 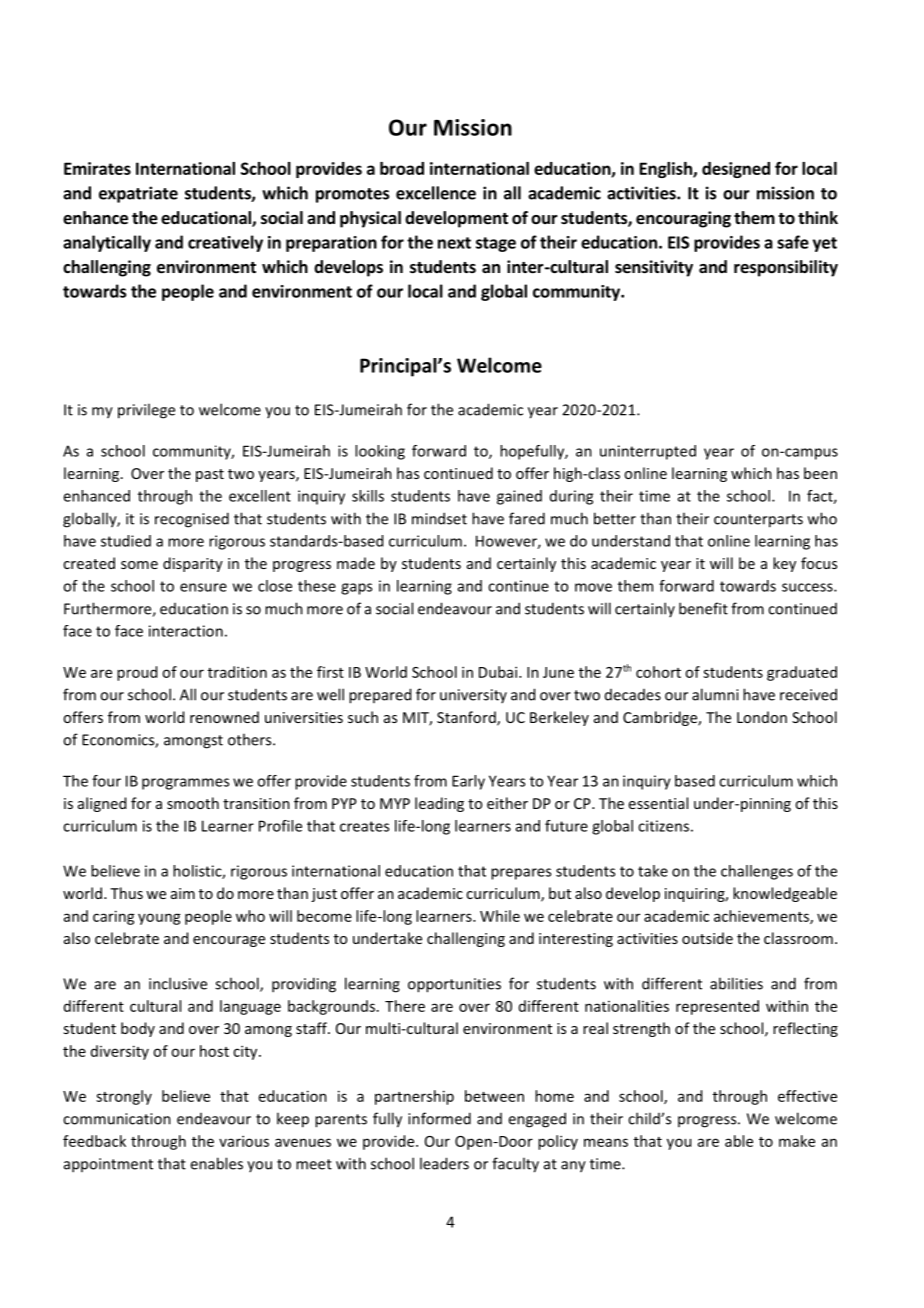 What do you see at coordinates (715, 694) in the screenshot?
I see `alumni` at bounding box center [715, 694].
